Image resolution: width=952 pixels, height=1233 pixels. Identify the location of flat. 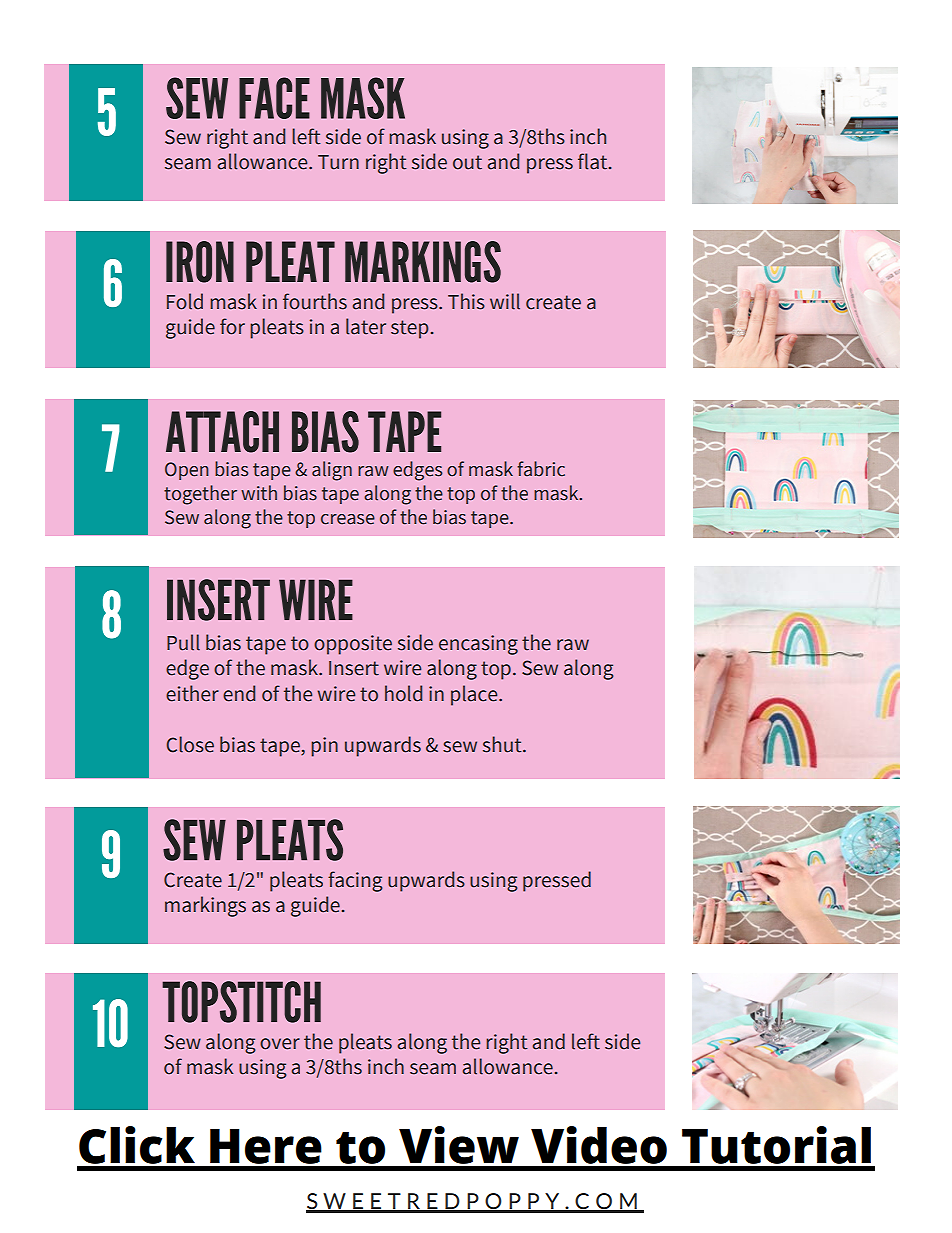
(594, 161).
